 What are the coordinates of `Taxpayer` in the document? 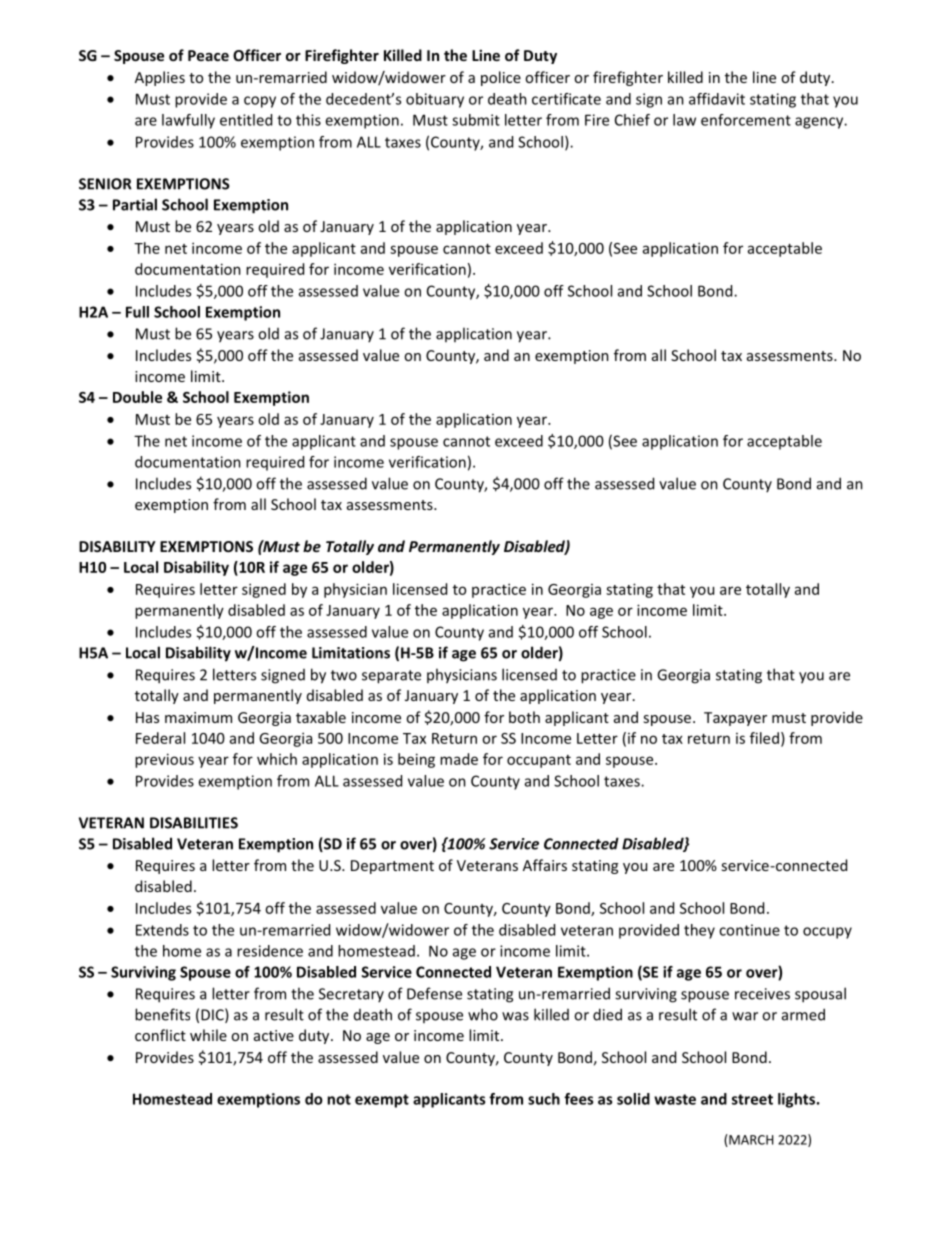 It's located at (735, 719).
